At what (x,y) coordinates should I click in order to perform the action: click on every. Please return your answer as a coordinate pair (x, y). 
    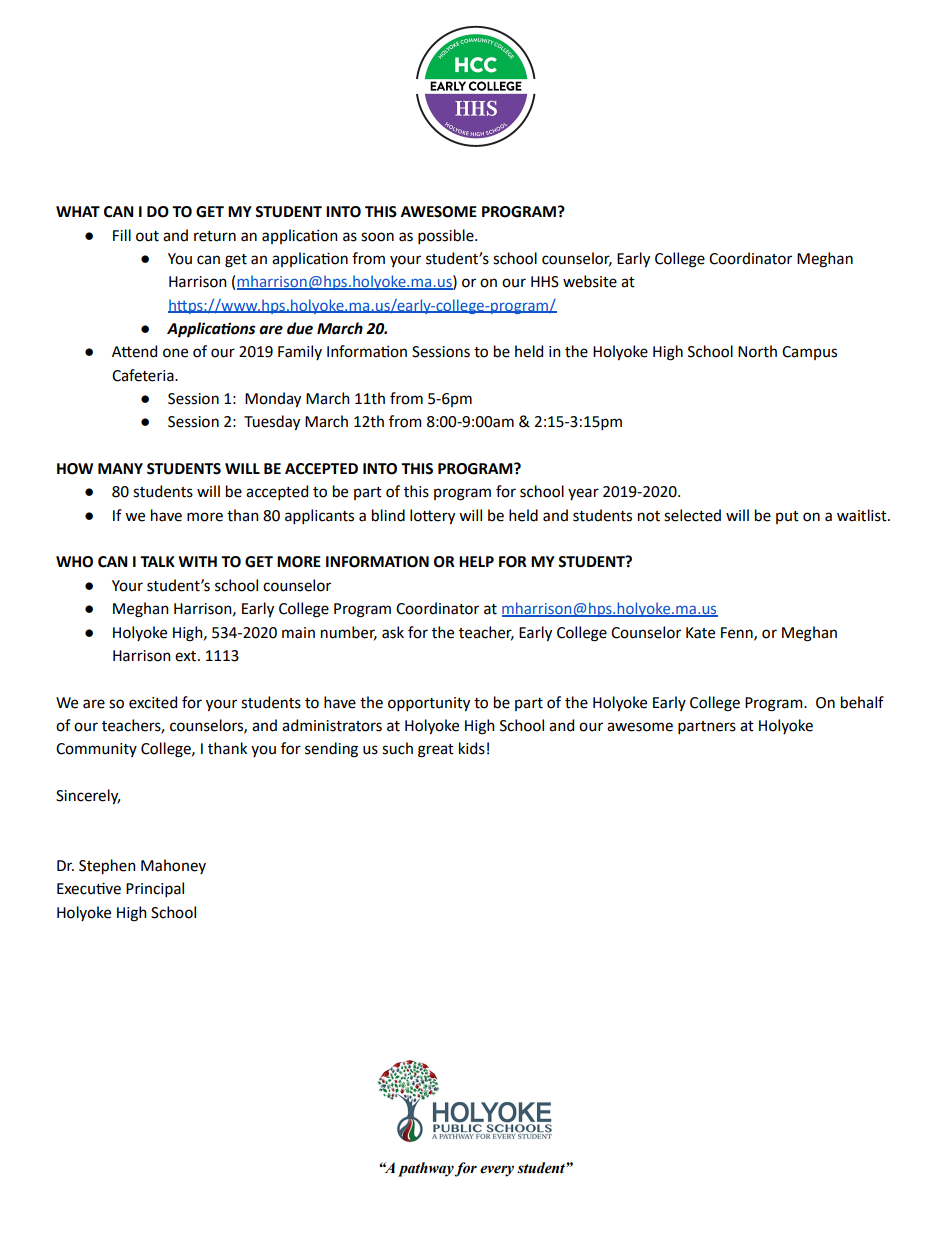
    Looking at the image, I should click on (497, 1171).
